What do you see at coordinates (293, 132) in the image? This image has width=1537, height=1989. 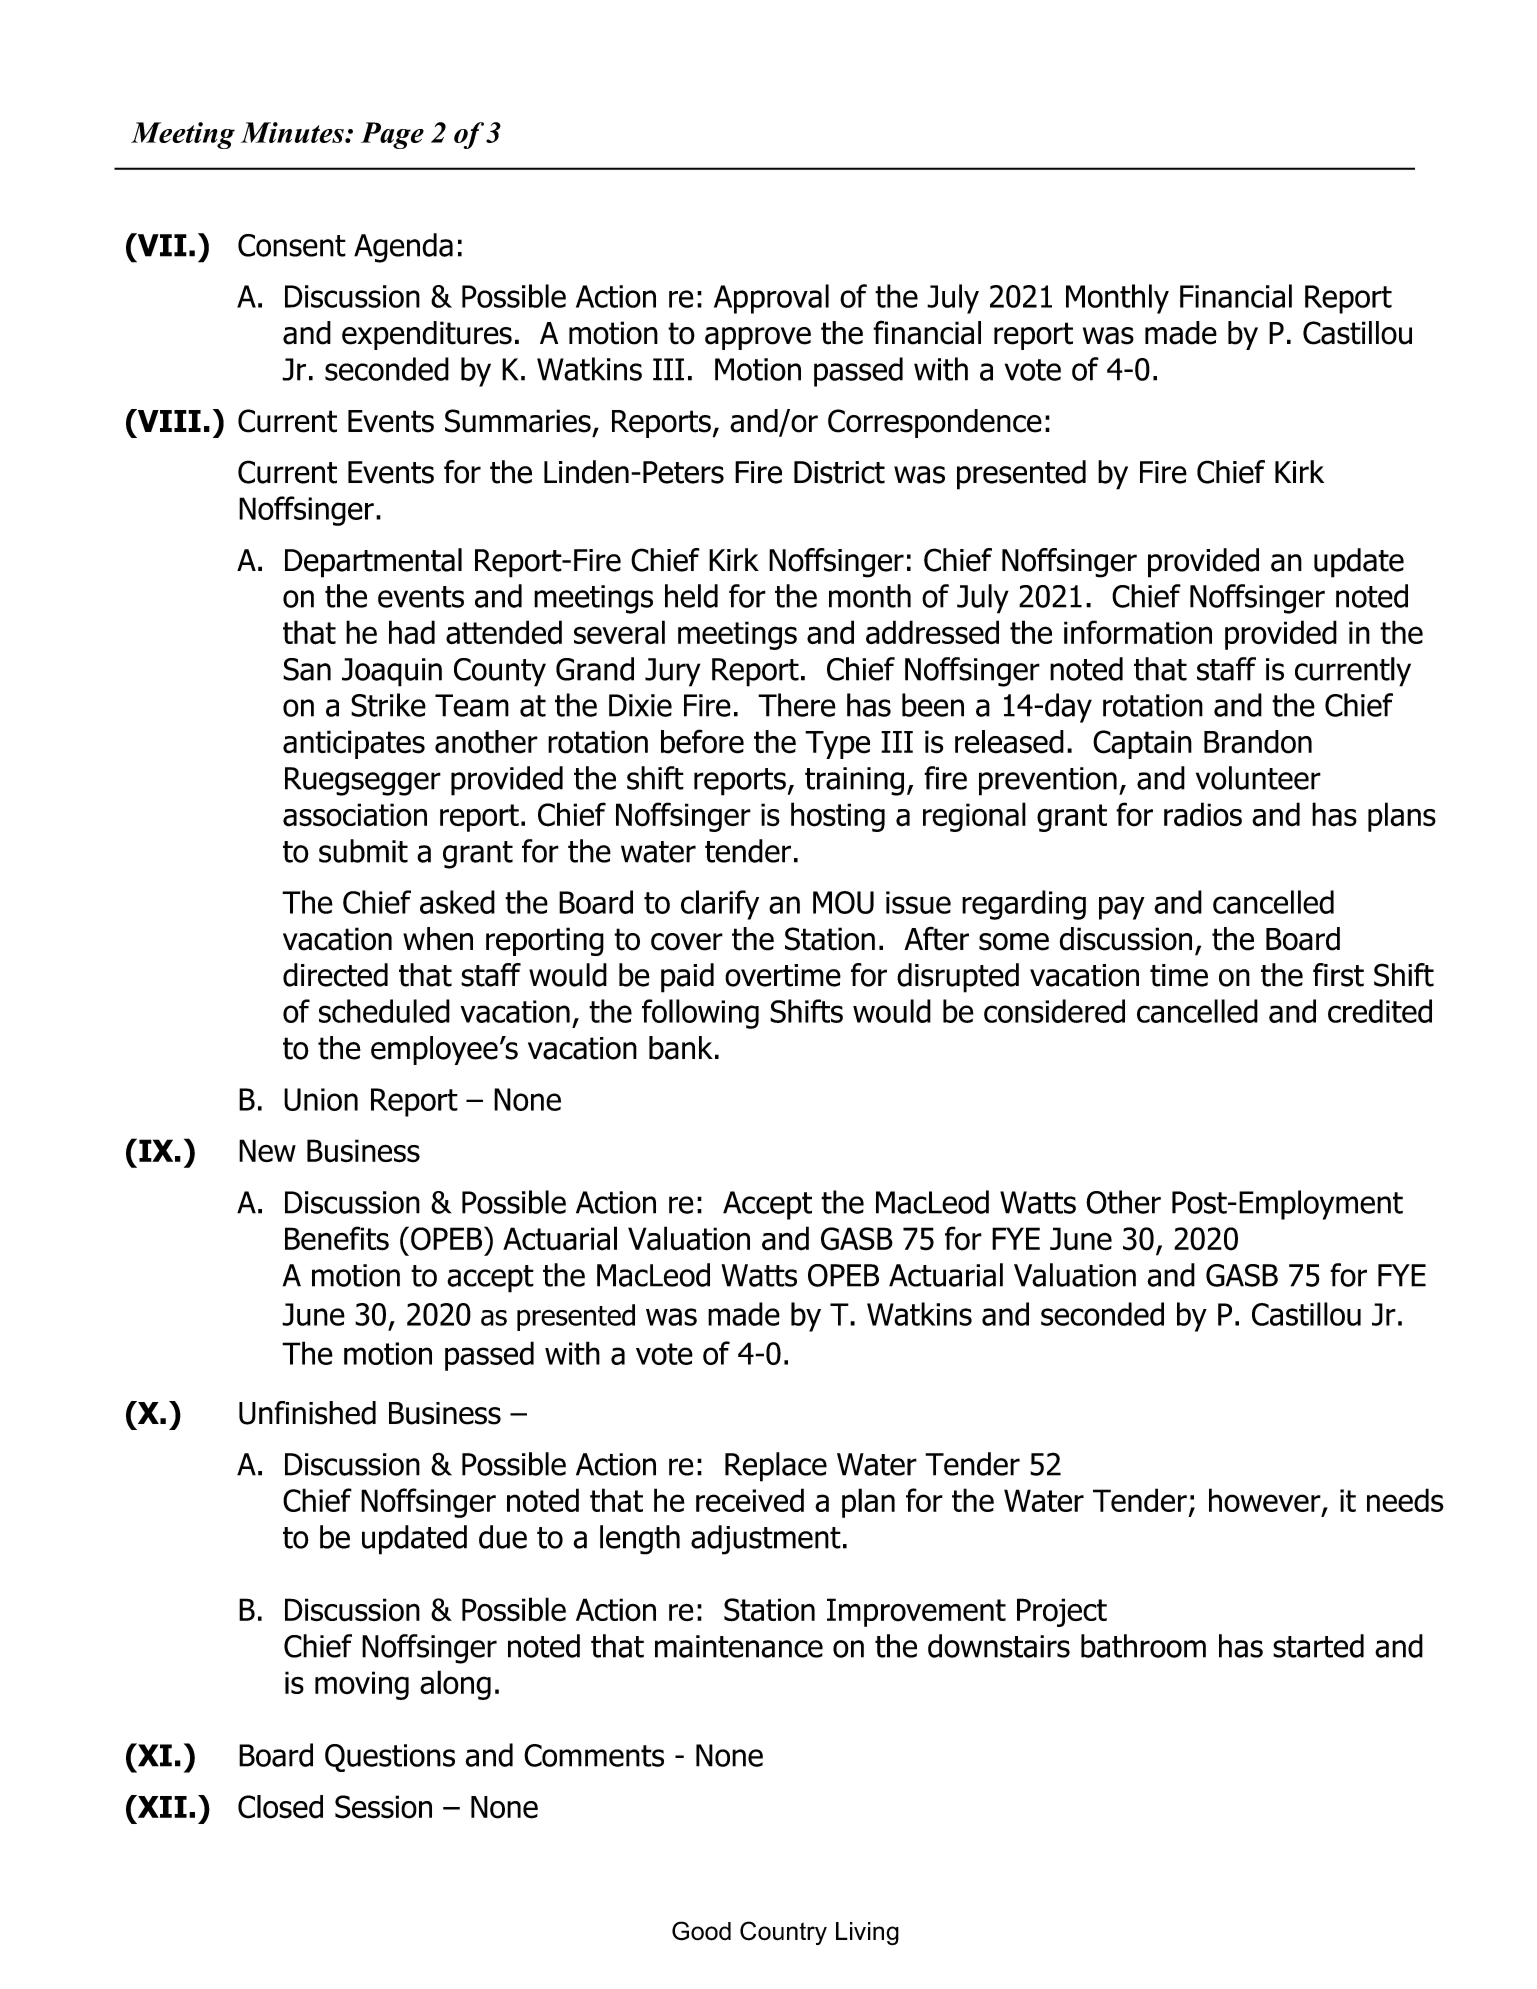 I see `Minutes` at bounding box center [293, 132].
